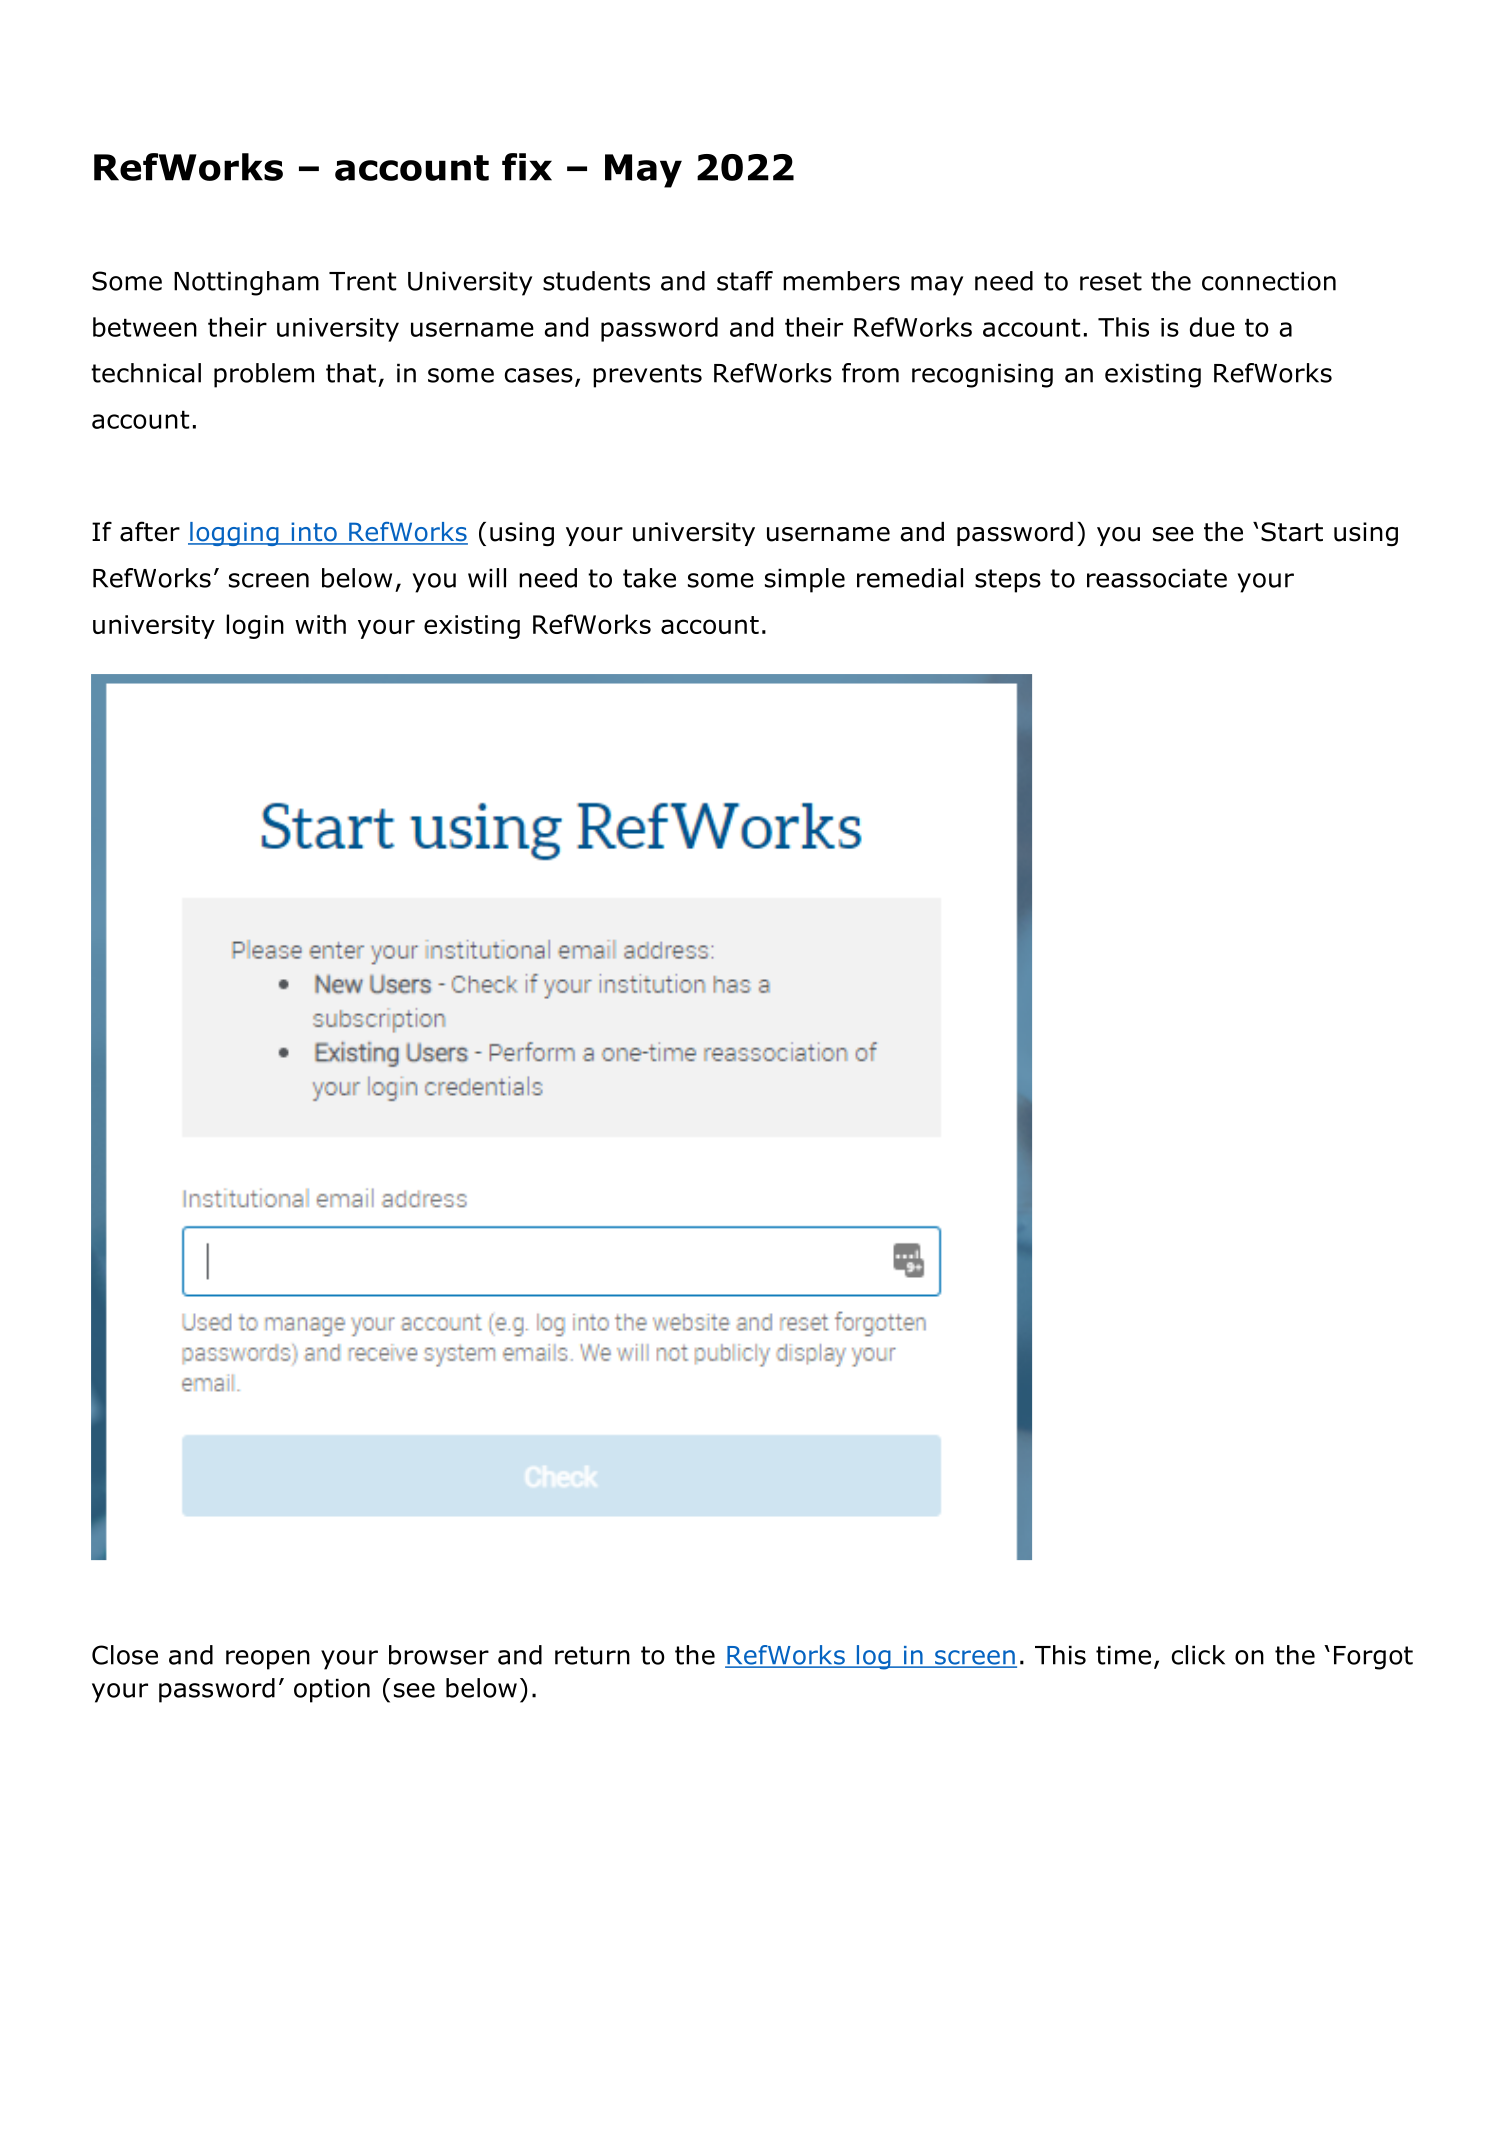  I want to click on connection, so click(1269, 281).
